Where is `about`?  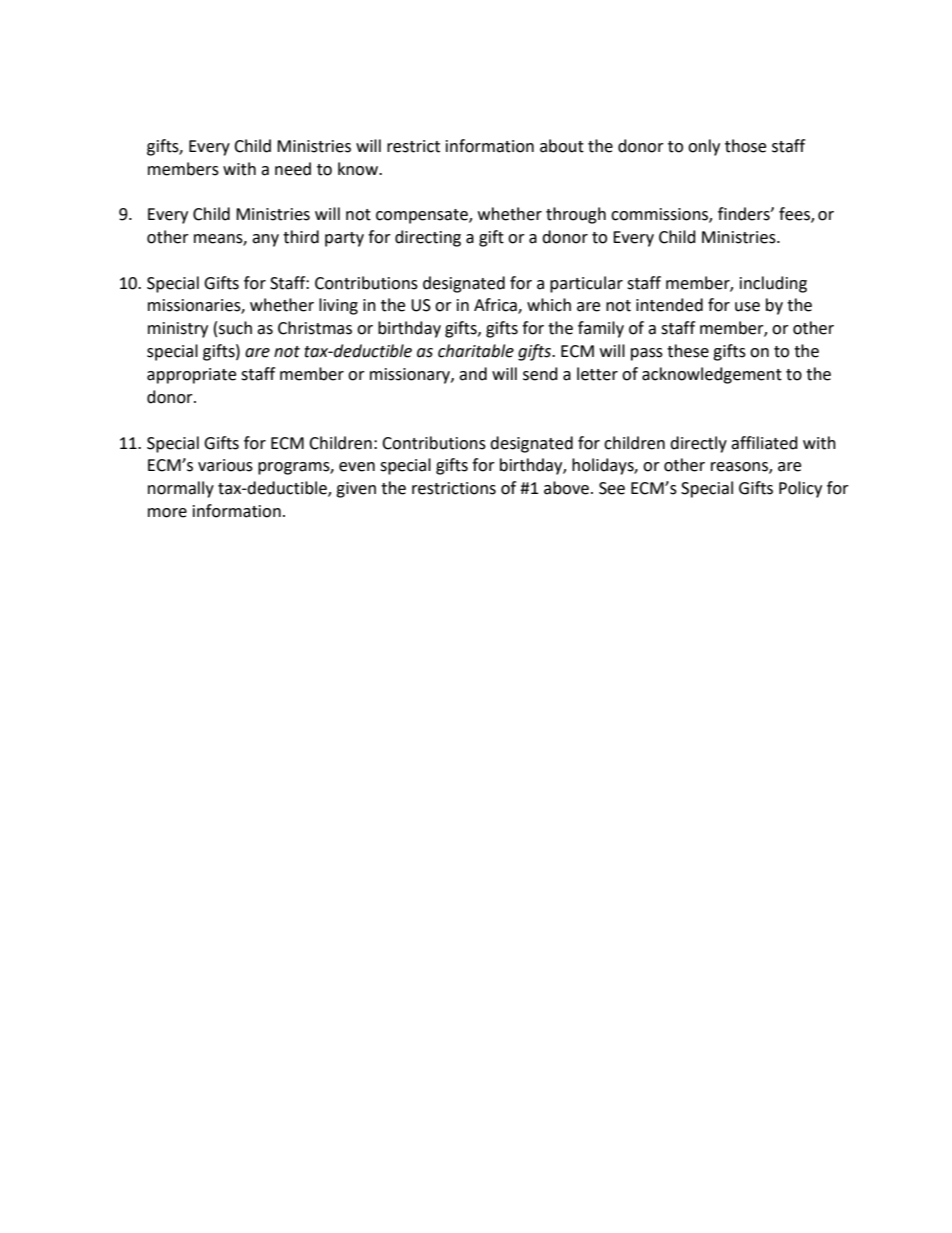
about is located at coordinates (562, 146).
